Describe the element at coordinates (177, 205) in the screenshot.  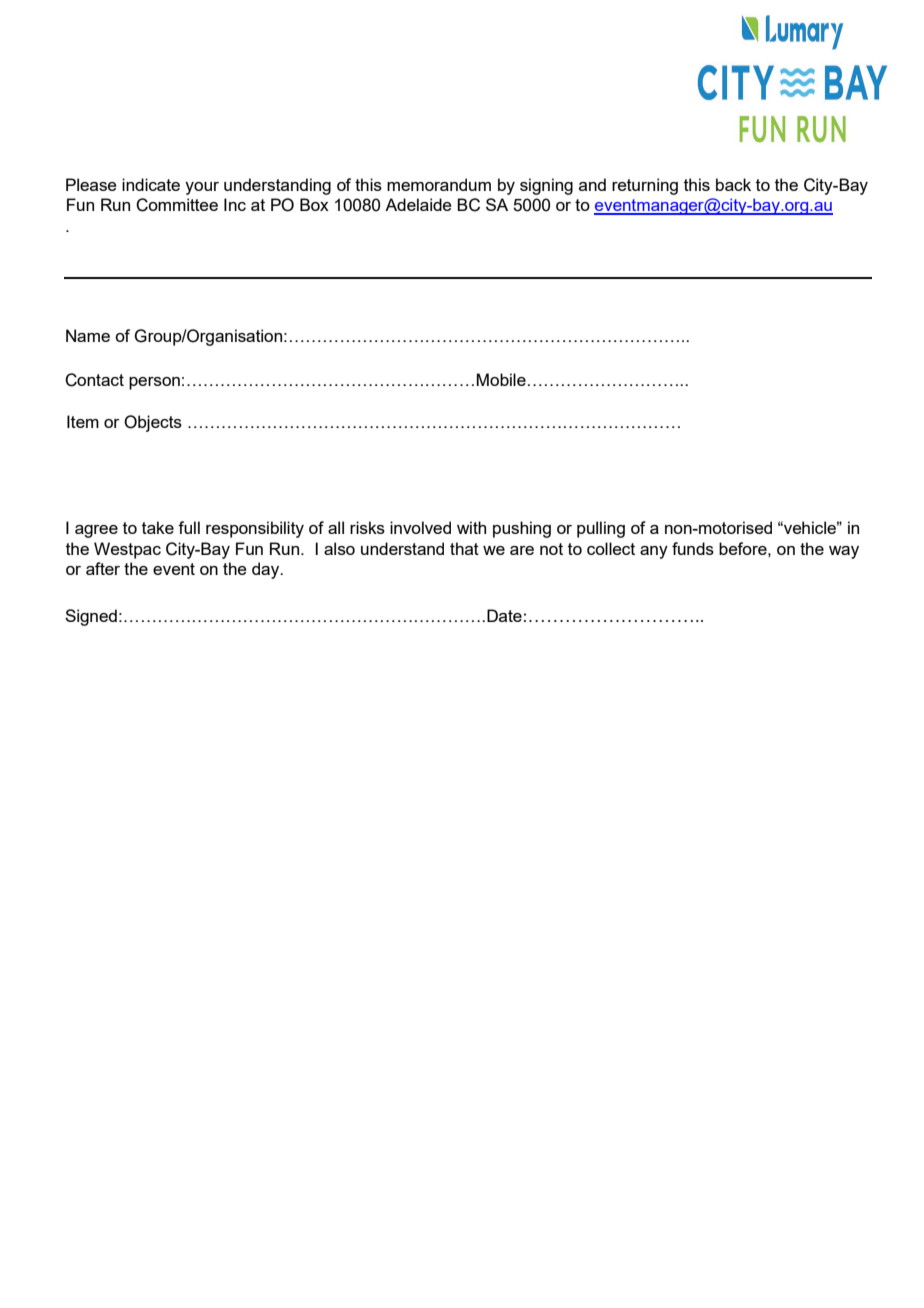
I see `Committee` at that location.
